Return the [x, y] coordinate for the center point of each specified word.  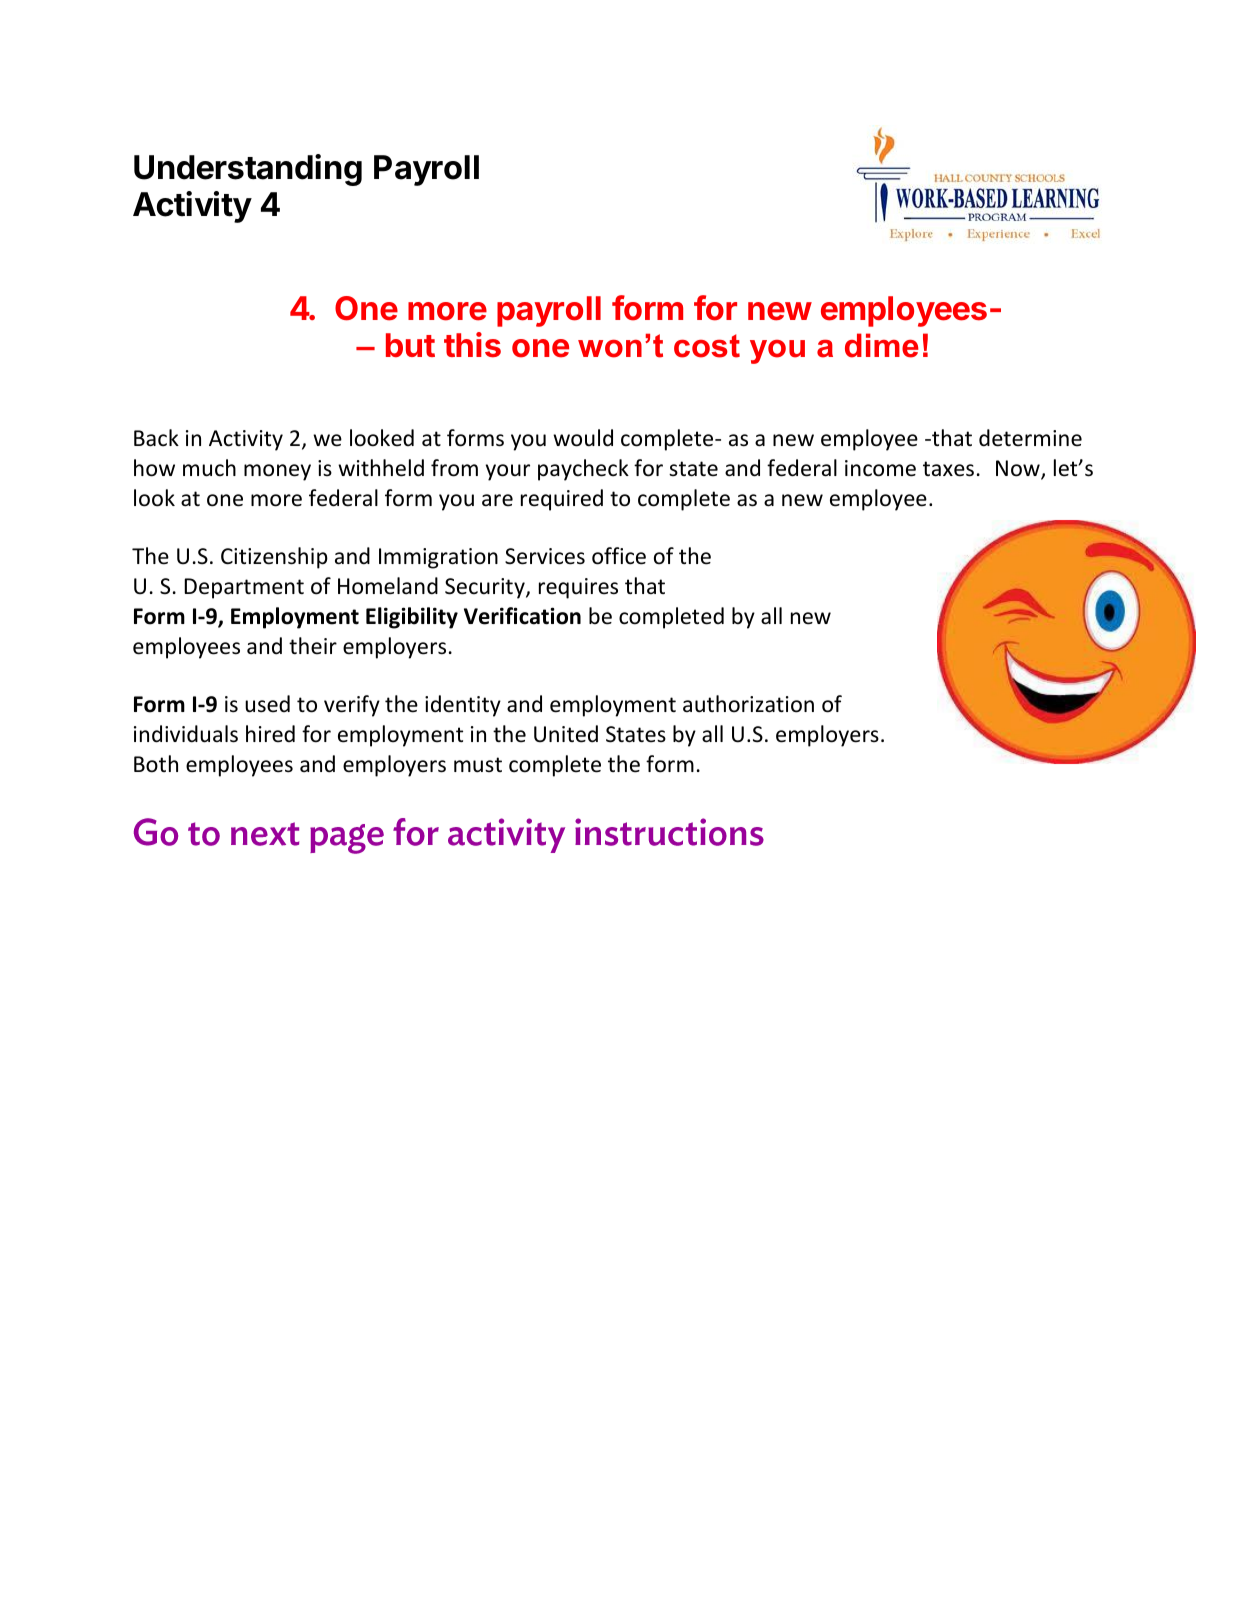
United [566, 734]
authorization [748, 704]
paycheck [583, 470]
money [277, 472]
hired [270, 734]
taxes [948, 469]
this [472, 345]
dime [882, 345]
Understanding [248, 170]
